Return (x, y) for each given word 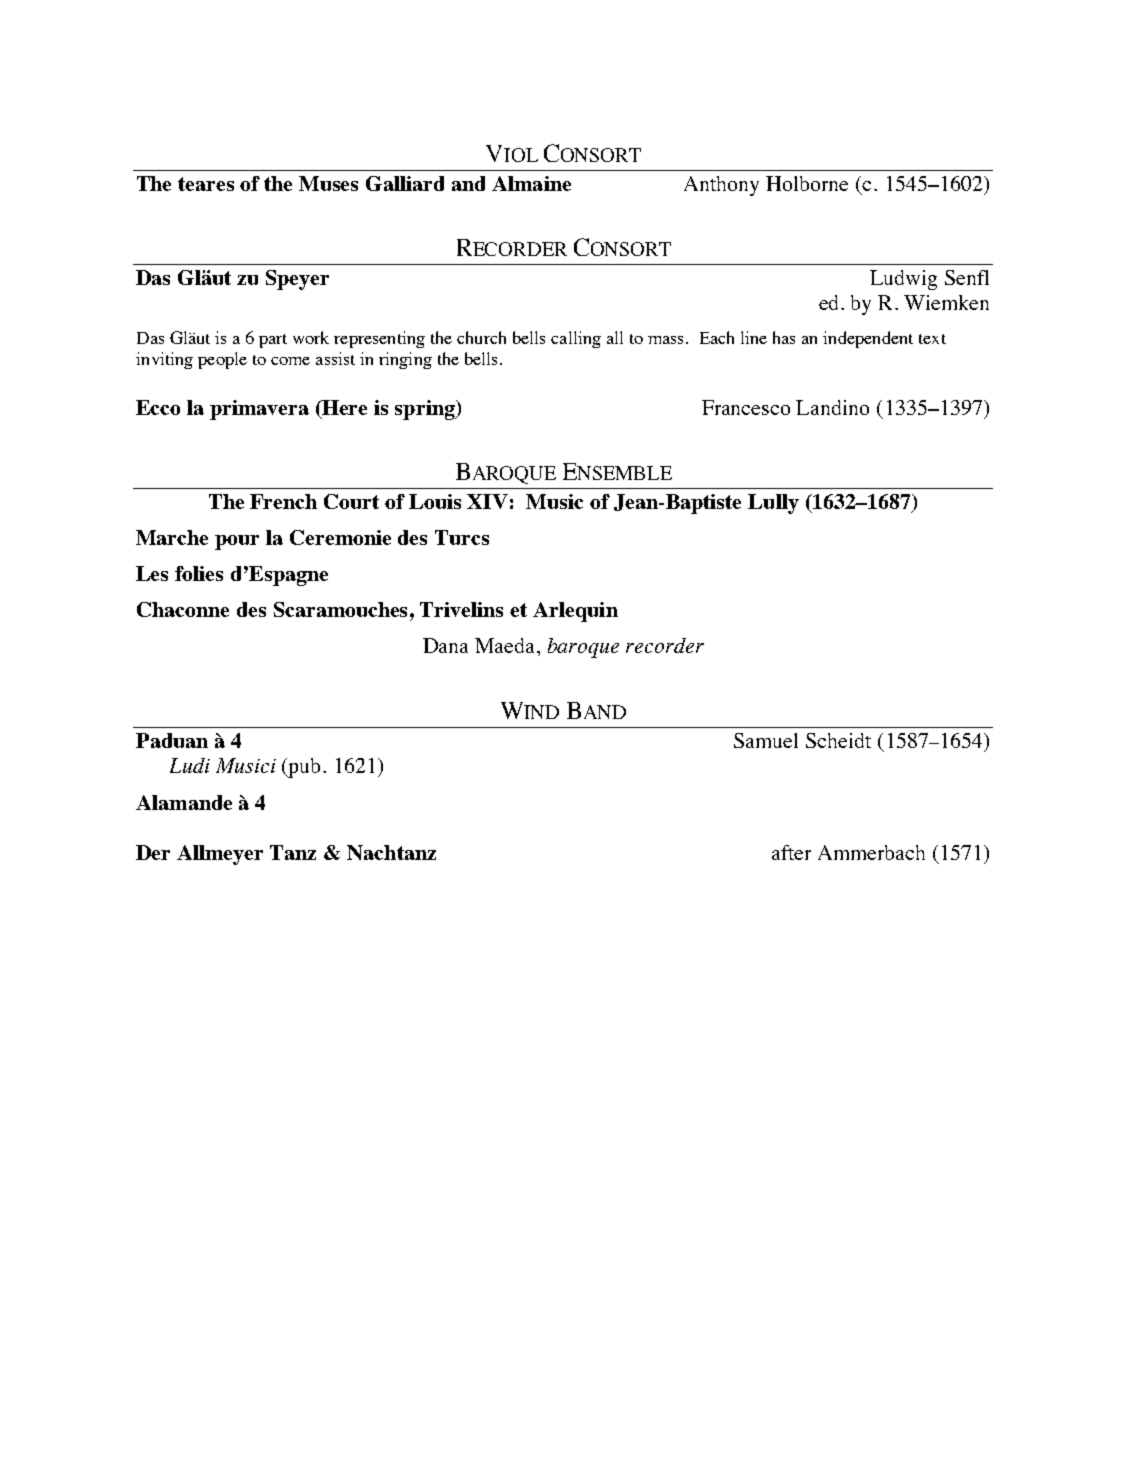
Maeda (506, 645)
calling (576, 339)
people (222, 360)
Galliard (405, 183)
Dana (445, 645)
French (283, 501)
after (791, 852)
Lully (773, 504)
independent (868, 339)
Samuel (766, 740)
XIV (487, 501)
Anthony (721, 186)
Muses (328, 183)
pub (305, 768)
